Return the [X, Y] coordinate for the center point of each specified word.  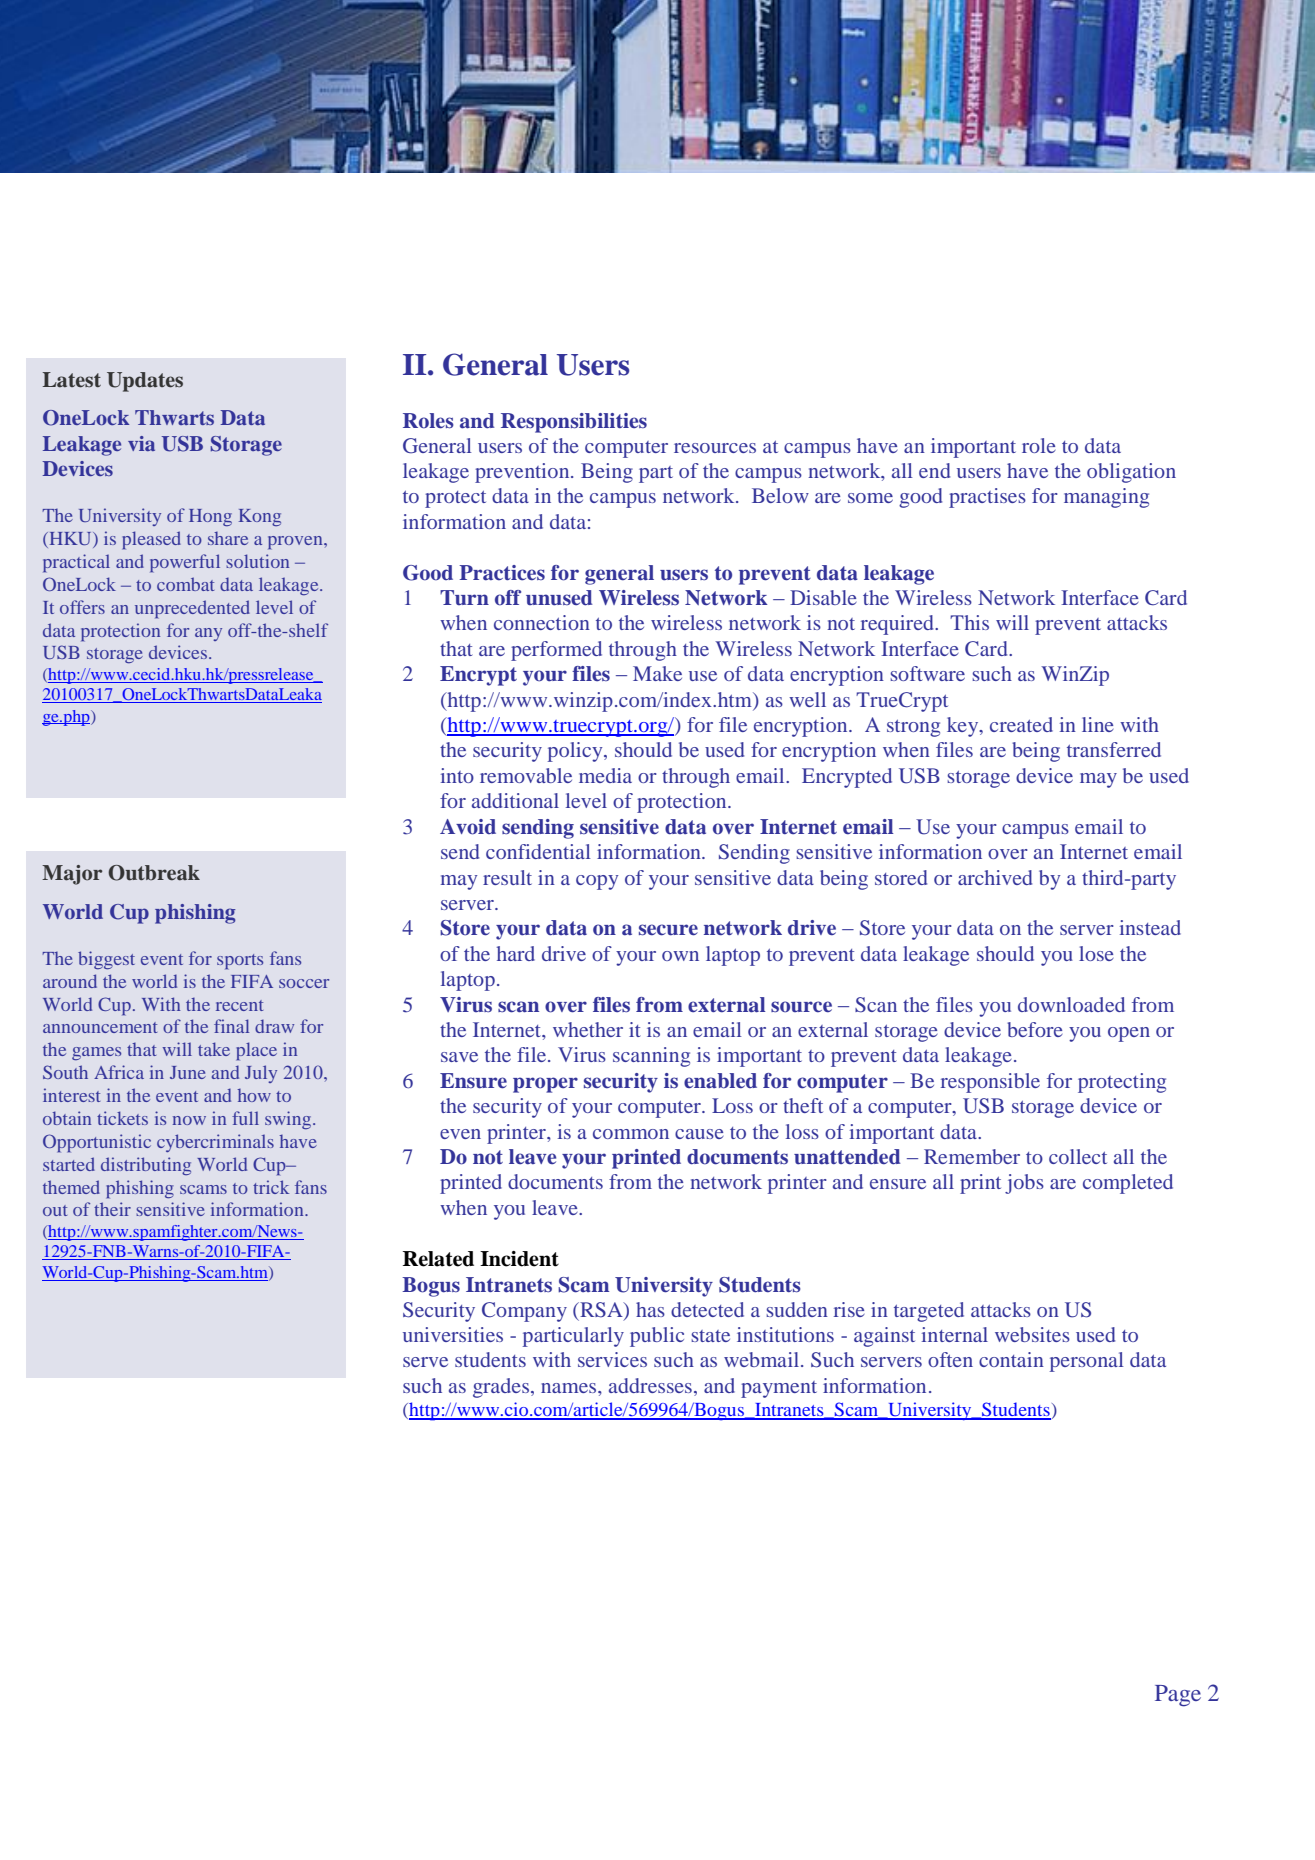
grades [501, 1388]
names [570, 1388]
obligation [1131, 473]
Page [1178, 1696]
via [141, 443]
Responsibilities [574, 423]
